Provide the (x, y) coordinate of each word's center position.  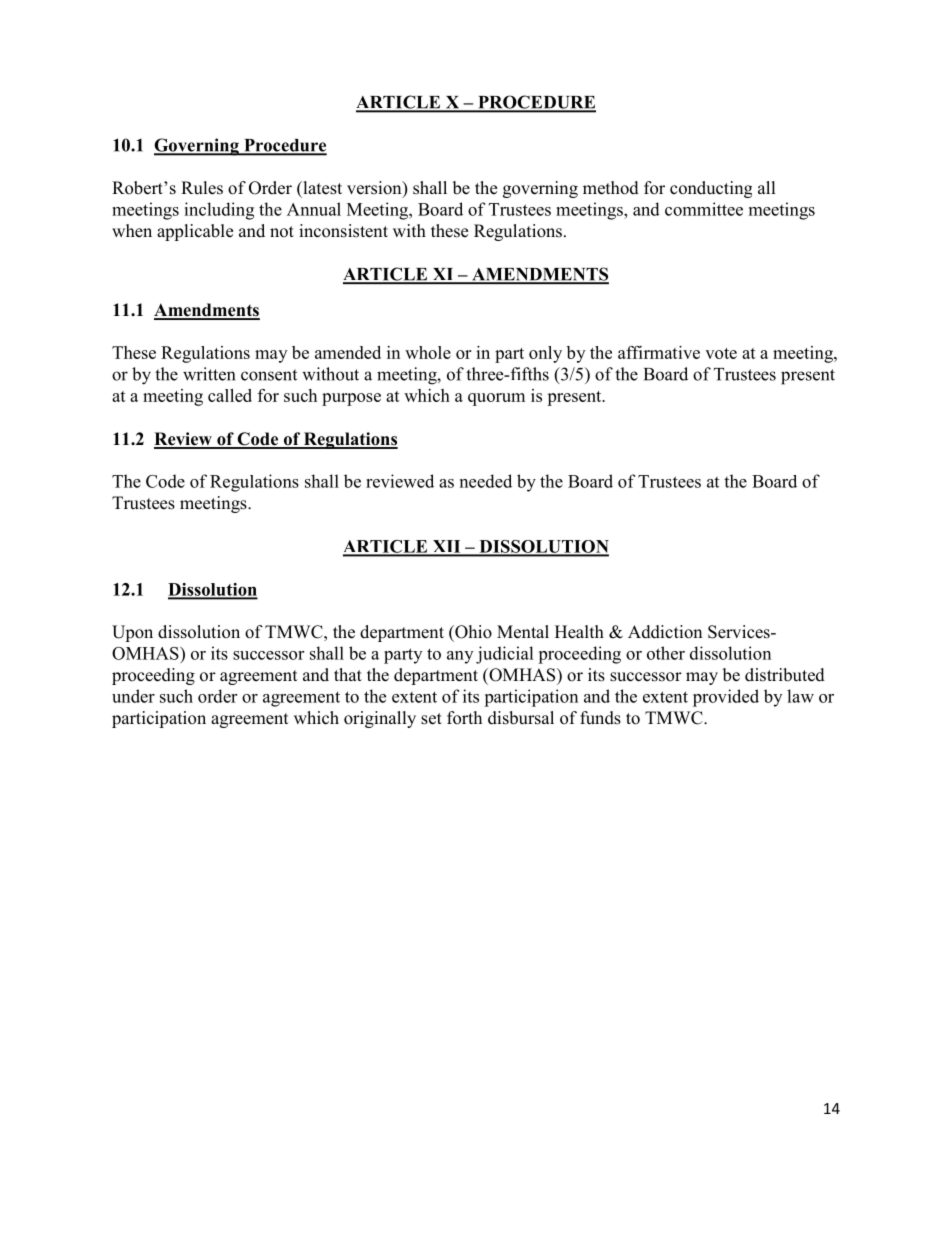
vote (721, 353)
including (219, 211)
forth (464, 718)
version (375, 189)
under (133, 696)
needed (486, 481)
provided (726, 698)
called (230, 395)
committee (704, 209)
